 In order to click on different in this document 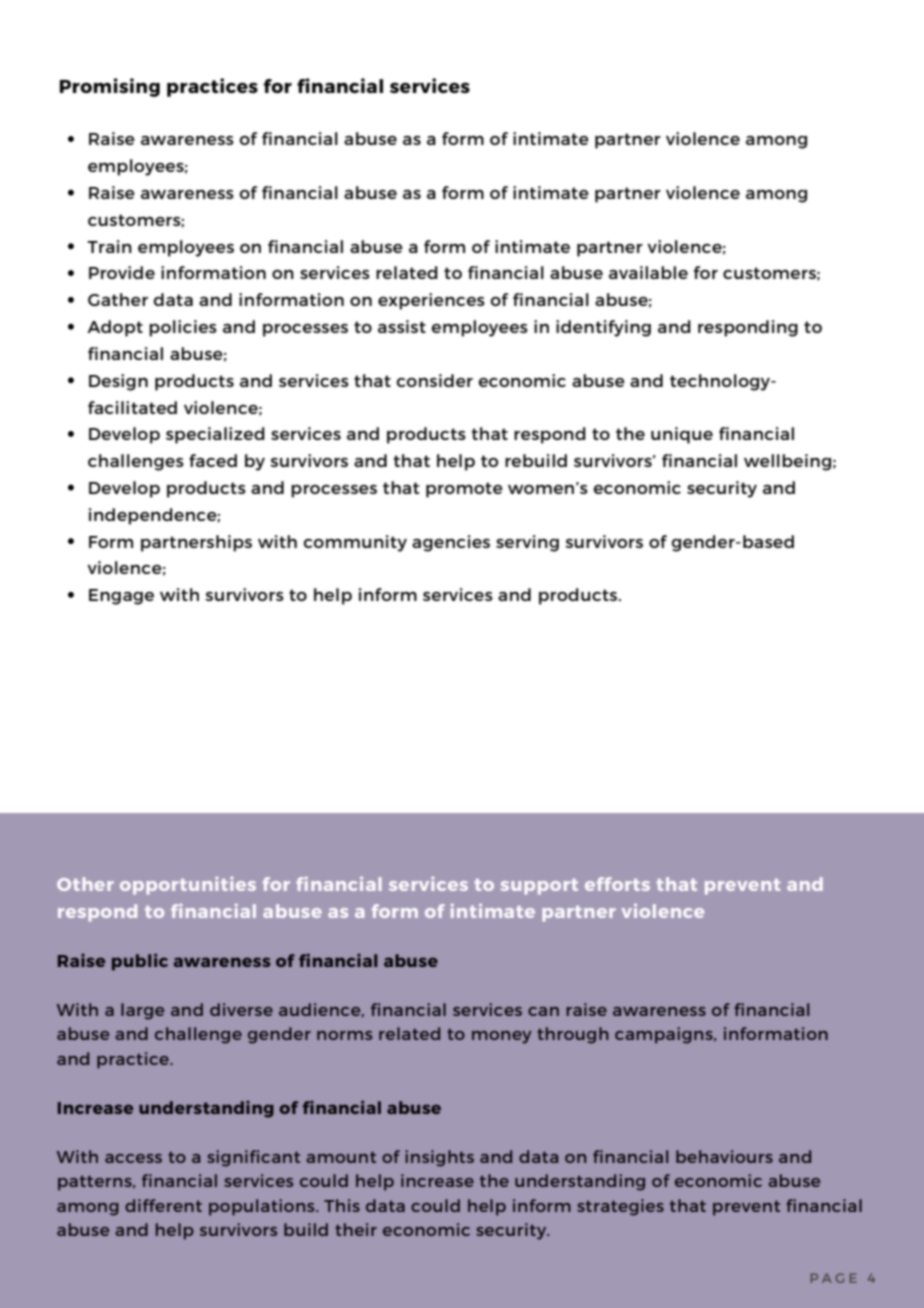, I will do `click(163, 1205)`.
